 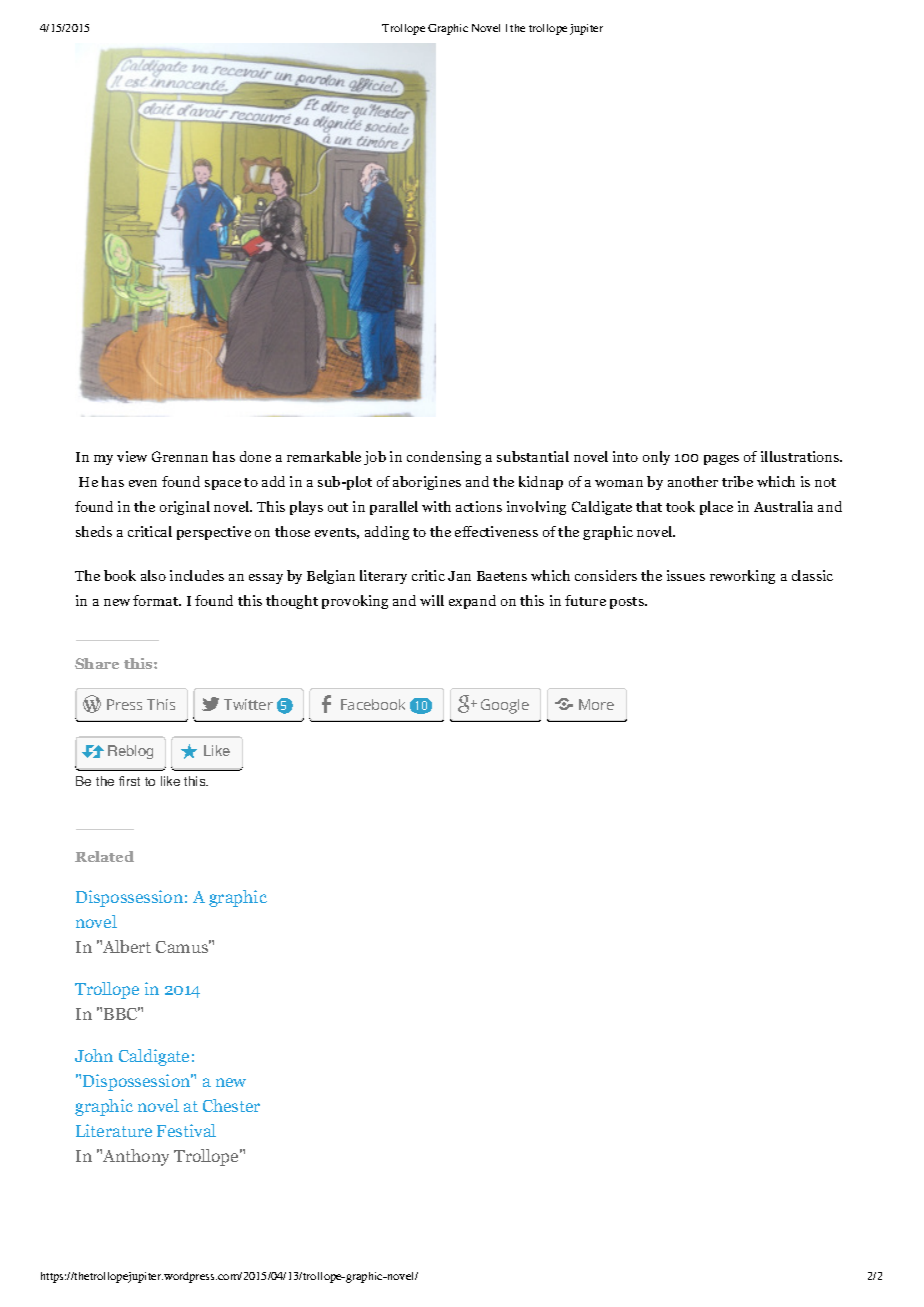 I want to click on Chester, so click(x=231, y=1105).
